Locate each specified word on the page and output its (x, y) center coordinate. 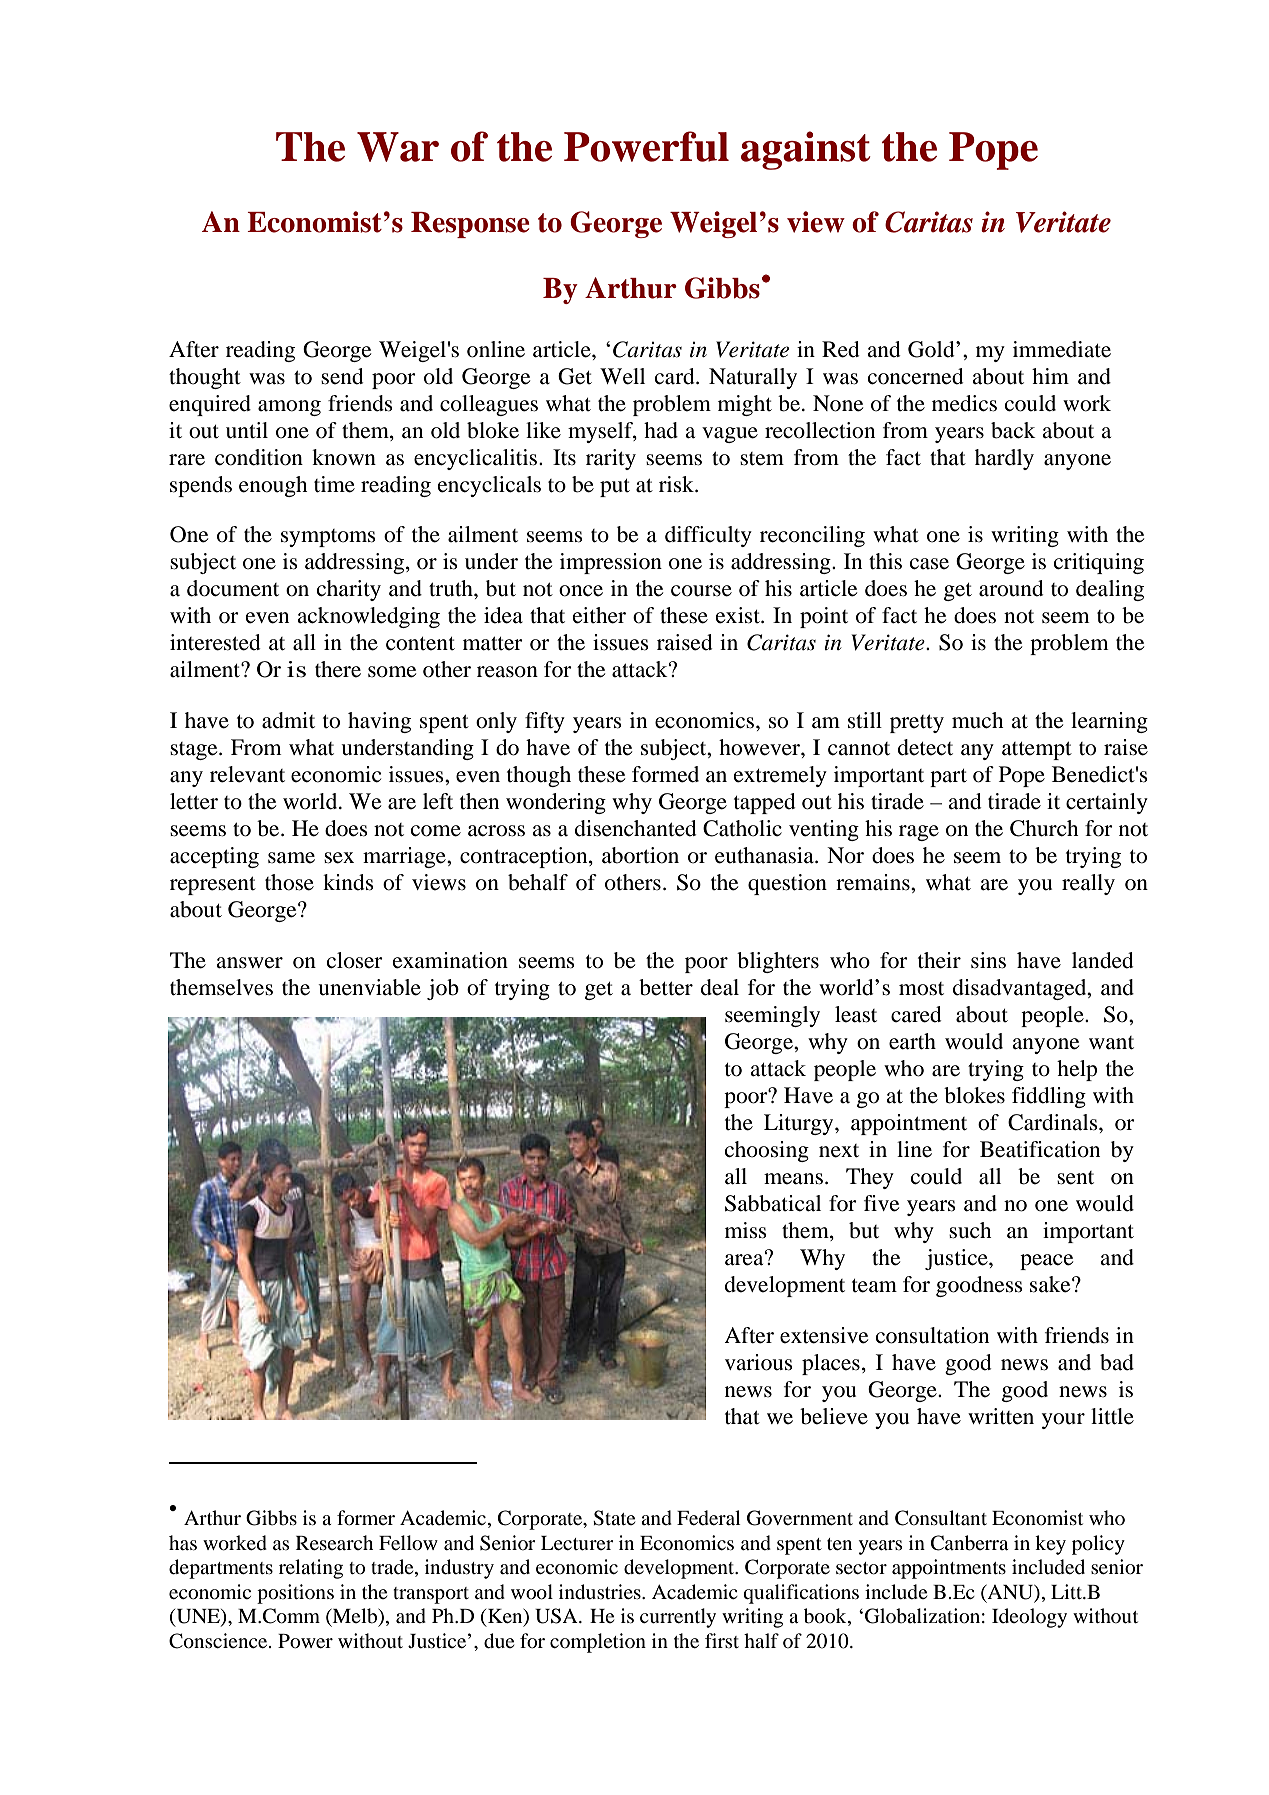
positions (295, 1594)
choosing (767, 1151)
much (978, 720)
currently (678, 1618)
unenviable (369, 987)
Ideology (1029, 1618)
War (398, 147)
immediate (1062, 349)
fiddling (1049, 1097)
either (599, 615)
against (805, 150)
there (338, 669)
